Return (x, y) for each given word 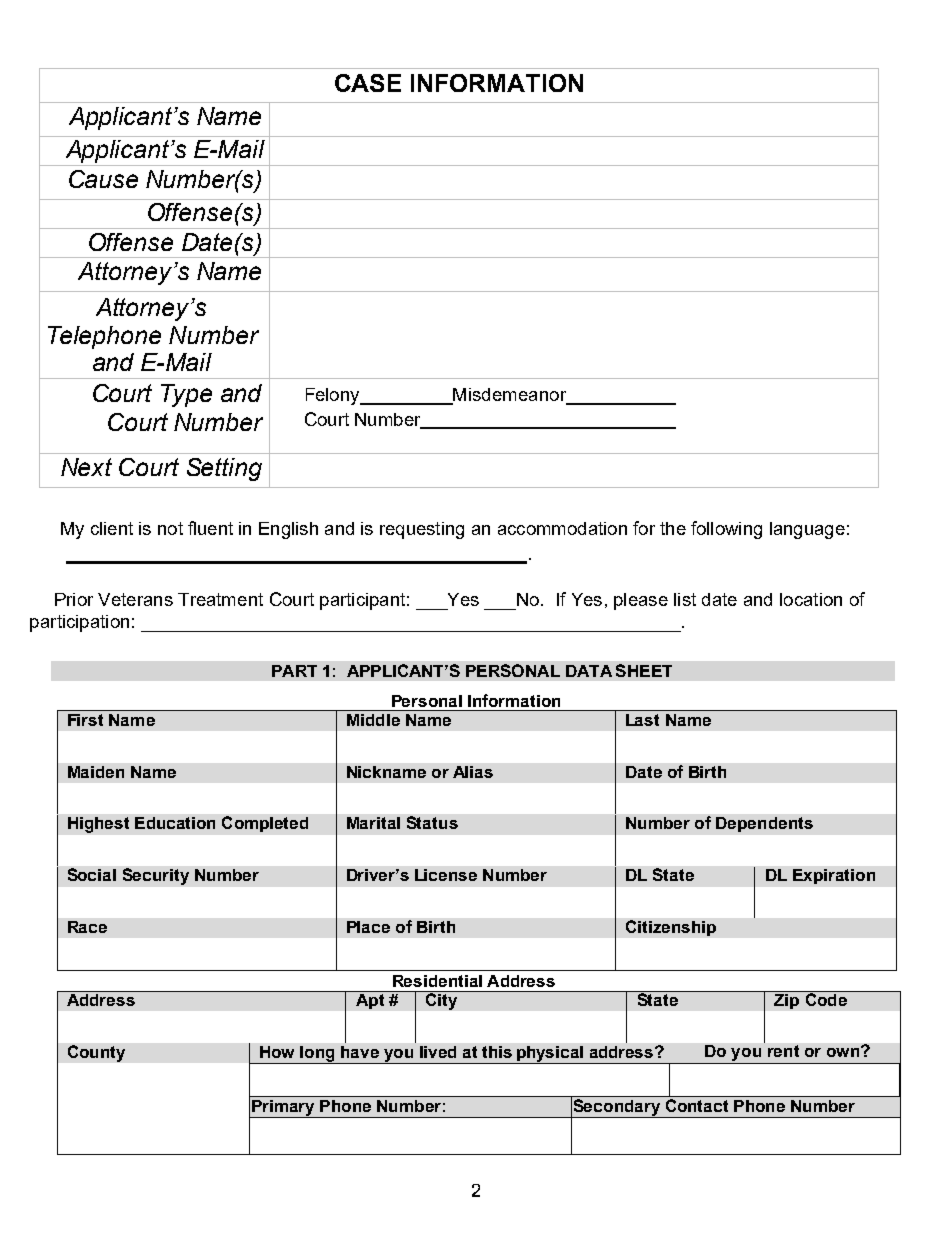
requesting (422, 530)
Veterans (135, 599)
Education (175, 823)
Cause (103, 179)
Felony (334, 396)
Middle (373, 720)
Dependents (764, 824)
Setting (224, 469)
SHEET (644, 670)
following (726, 530)
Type (186, 395)
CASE (368, 83)
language (807, 530)
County (96, 1053)
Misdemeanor (510, 396)
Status (432, 822)
